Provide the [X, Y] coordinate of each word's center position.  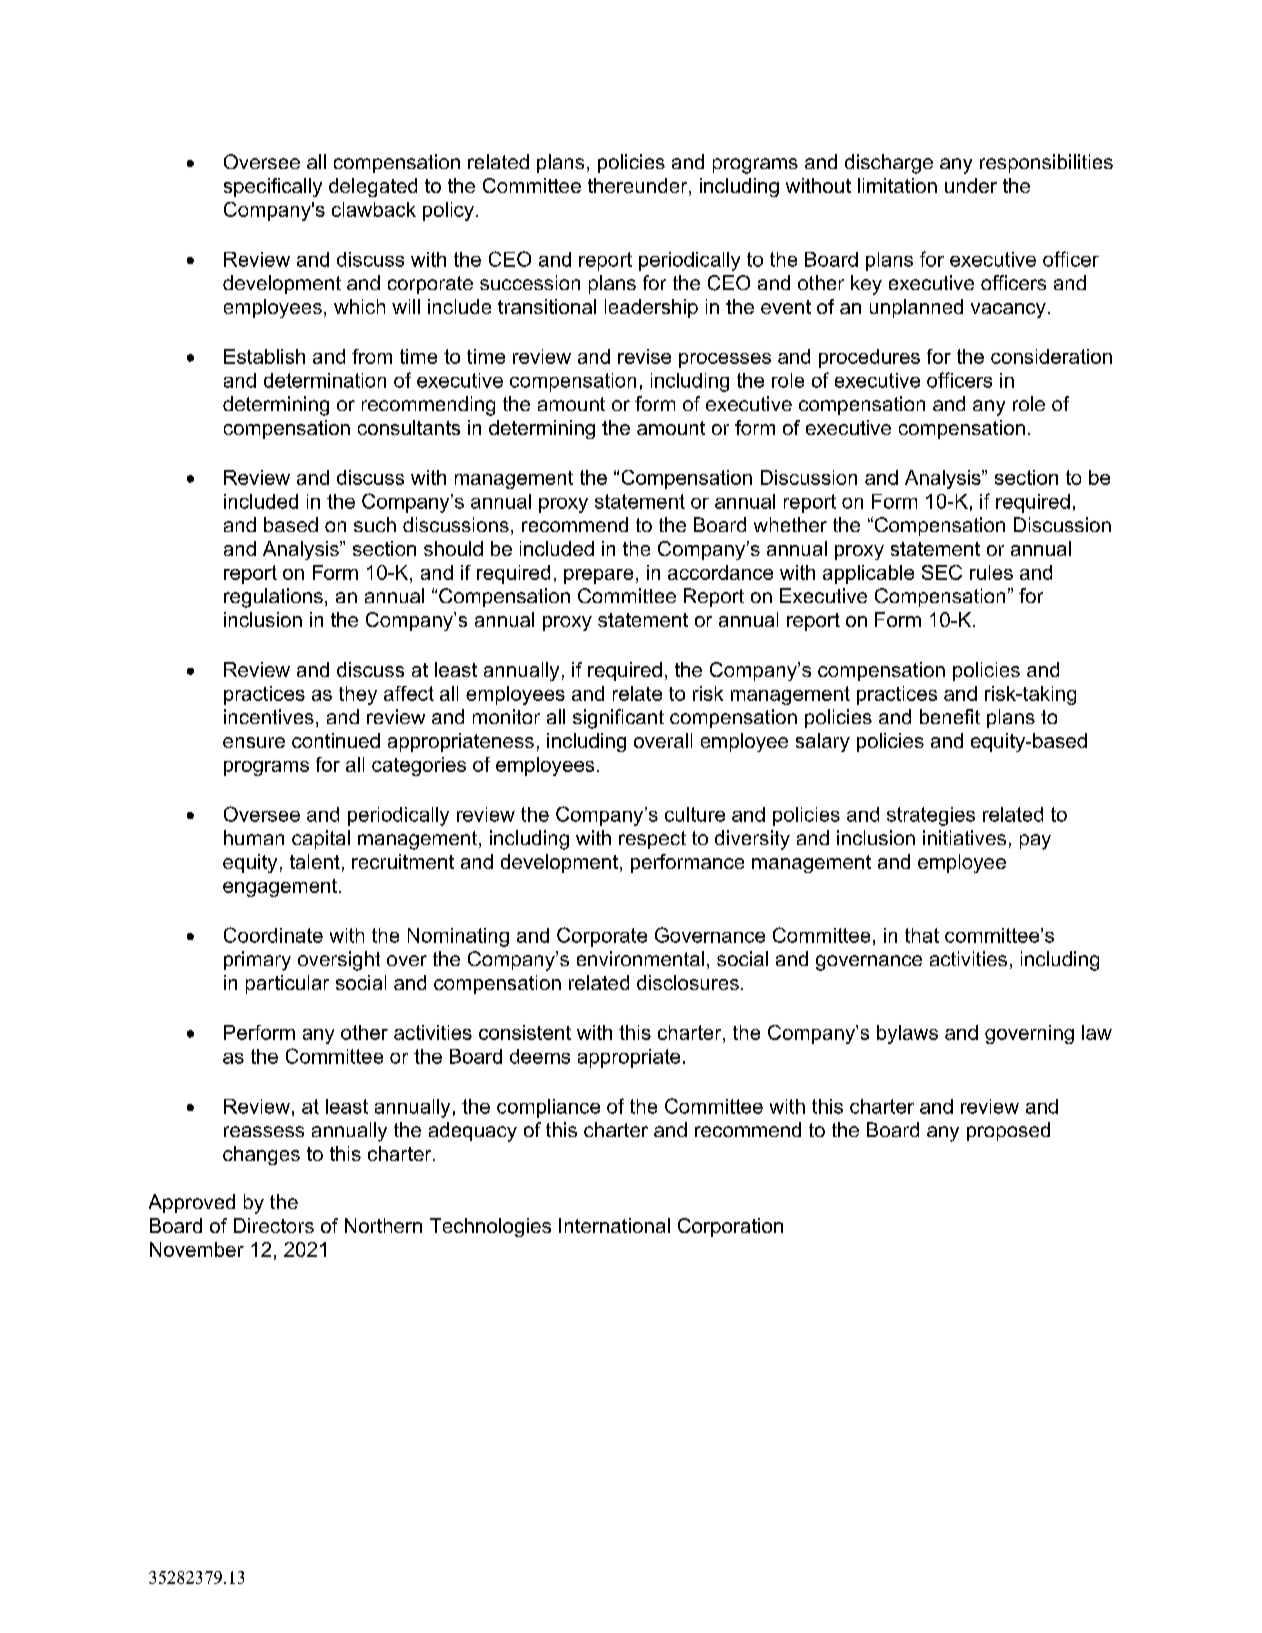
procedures [869, 358]
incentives [269, 716]
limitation [897, 185]
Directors [274, 1225]
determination [325, 380]
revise [644, 356]
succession [530, 282]
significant [618, 719]
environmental [640, 958]
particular [287, 984]
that [922, 935]
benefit [950, 716]
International [614, 1225]
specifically [273, 187]
